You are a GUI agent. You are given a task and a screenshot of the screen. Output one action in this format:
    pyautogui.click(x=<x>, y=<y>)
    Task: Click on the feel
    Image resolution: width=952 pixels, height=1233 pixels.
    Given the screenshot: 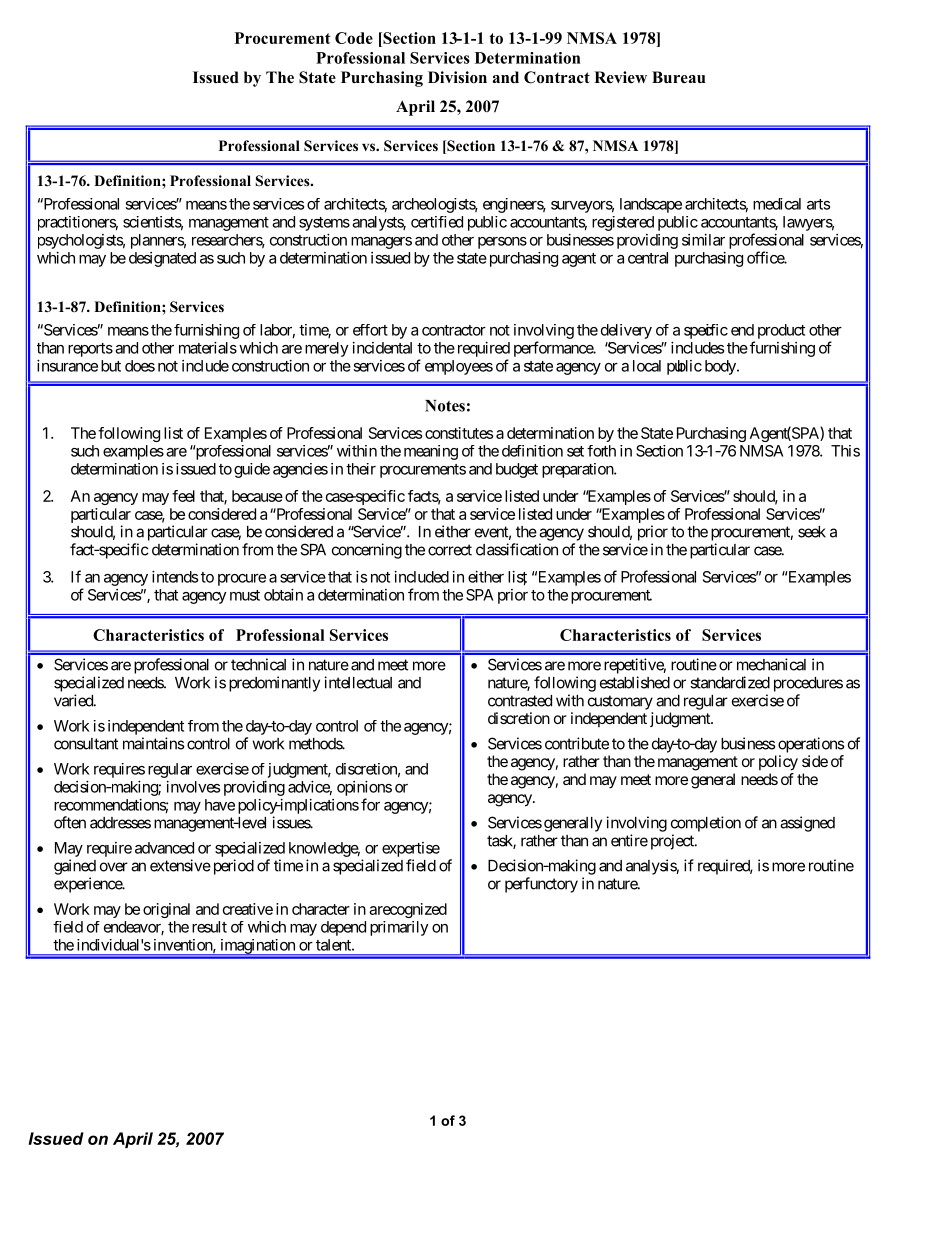 What is the action you would take?
    pyautogui.click(x=183, y=496)
